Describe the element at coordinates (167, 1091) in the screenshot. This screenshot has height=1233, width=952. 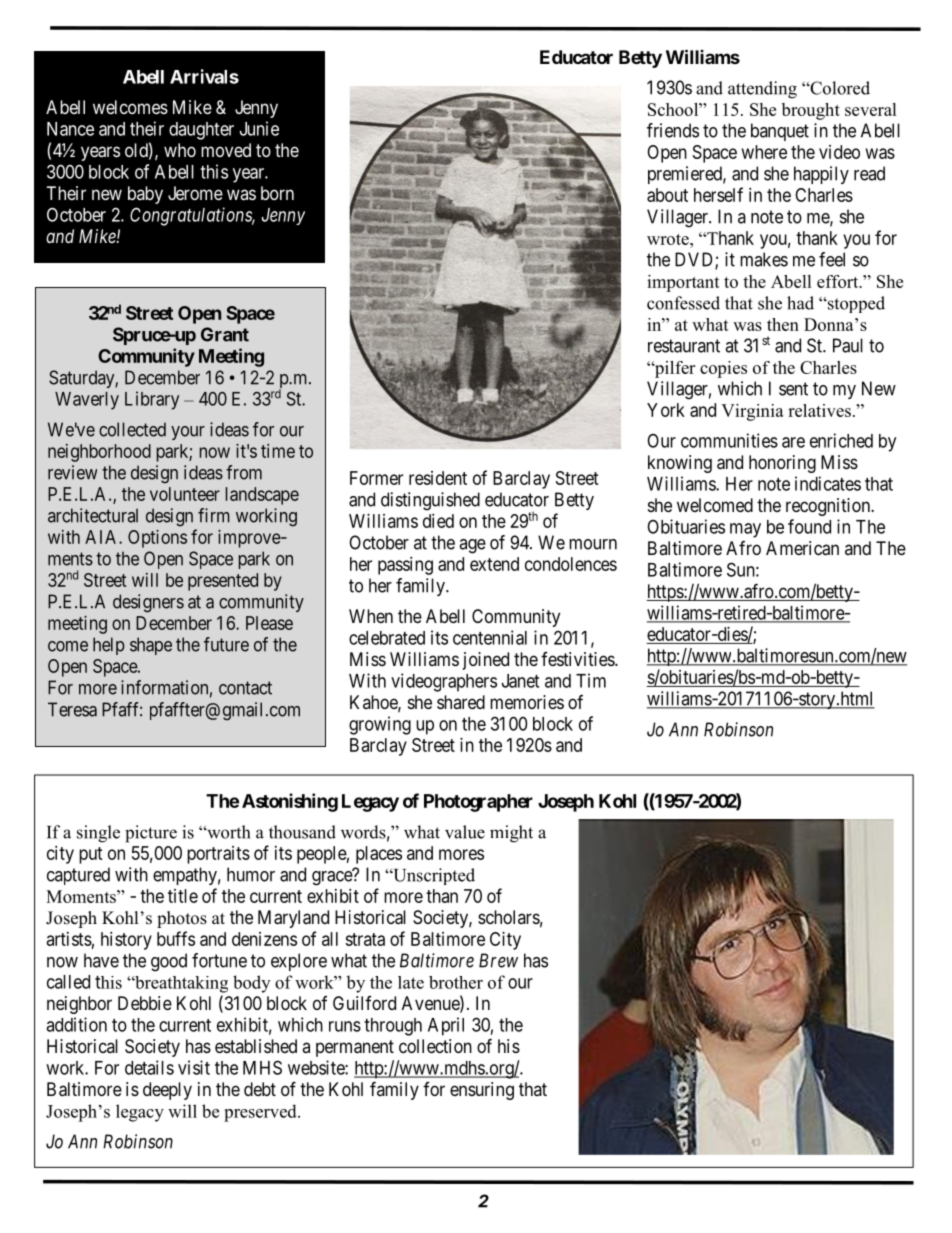
I see `deeply` at that location.
